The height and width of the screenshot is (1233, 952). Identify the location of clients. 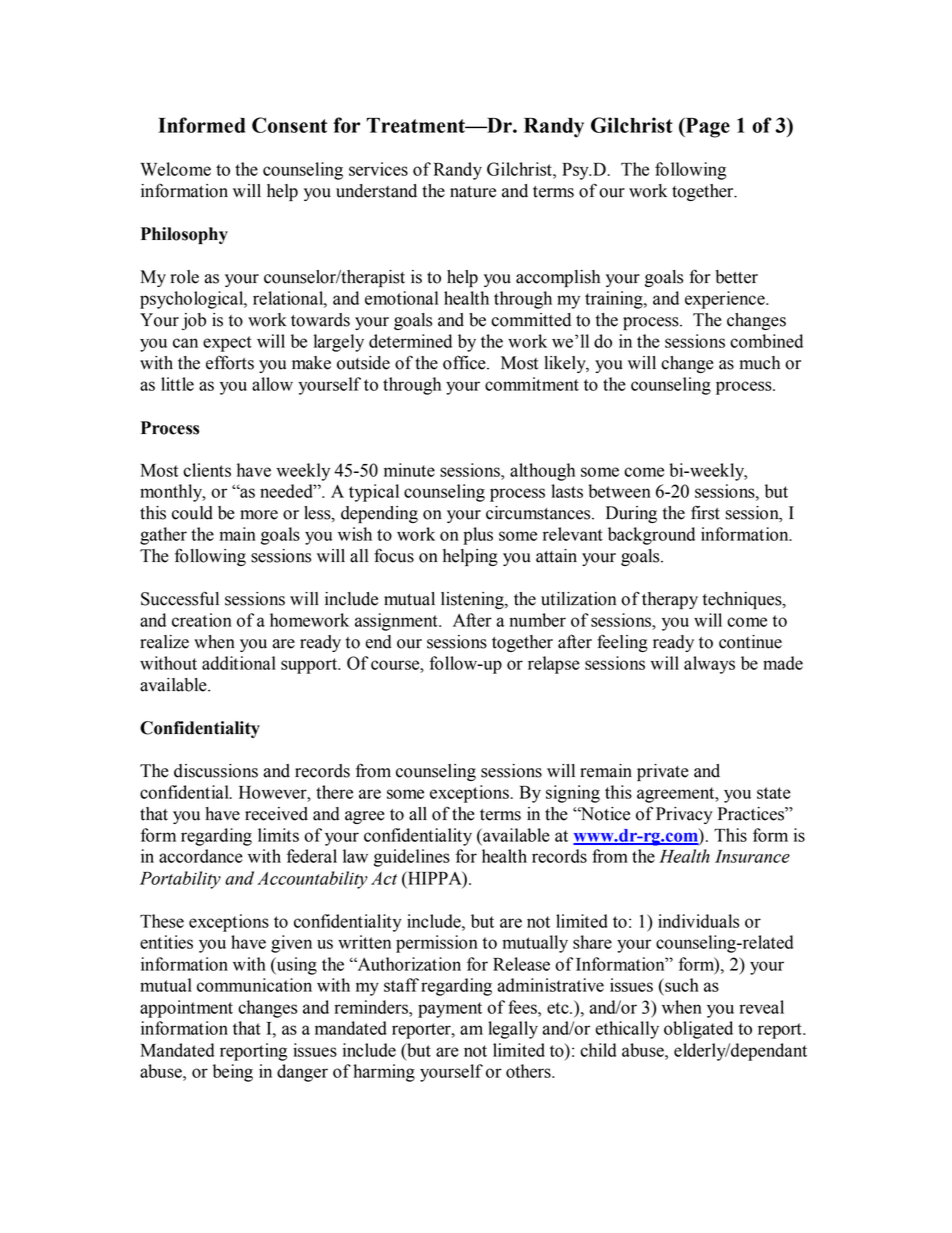
(207, 470).
